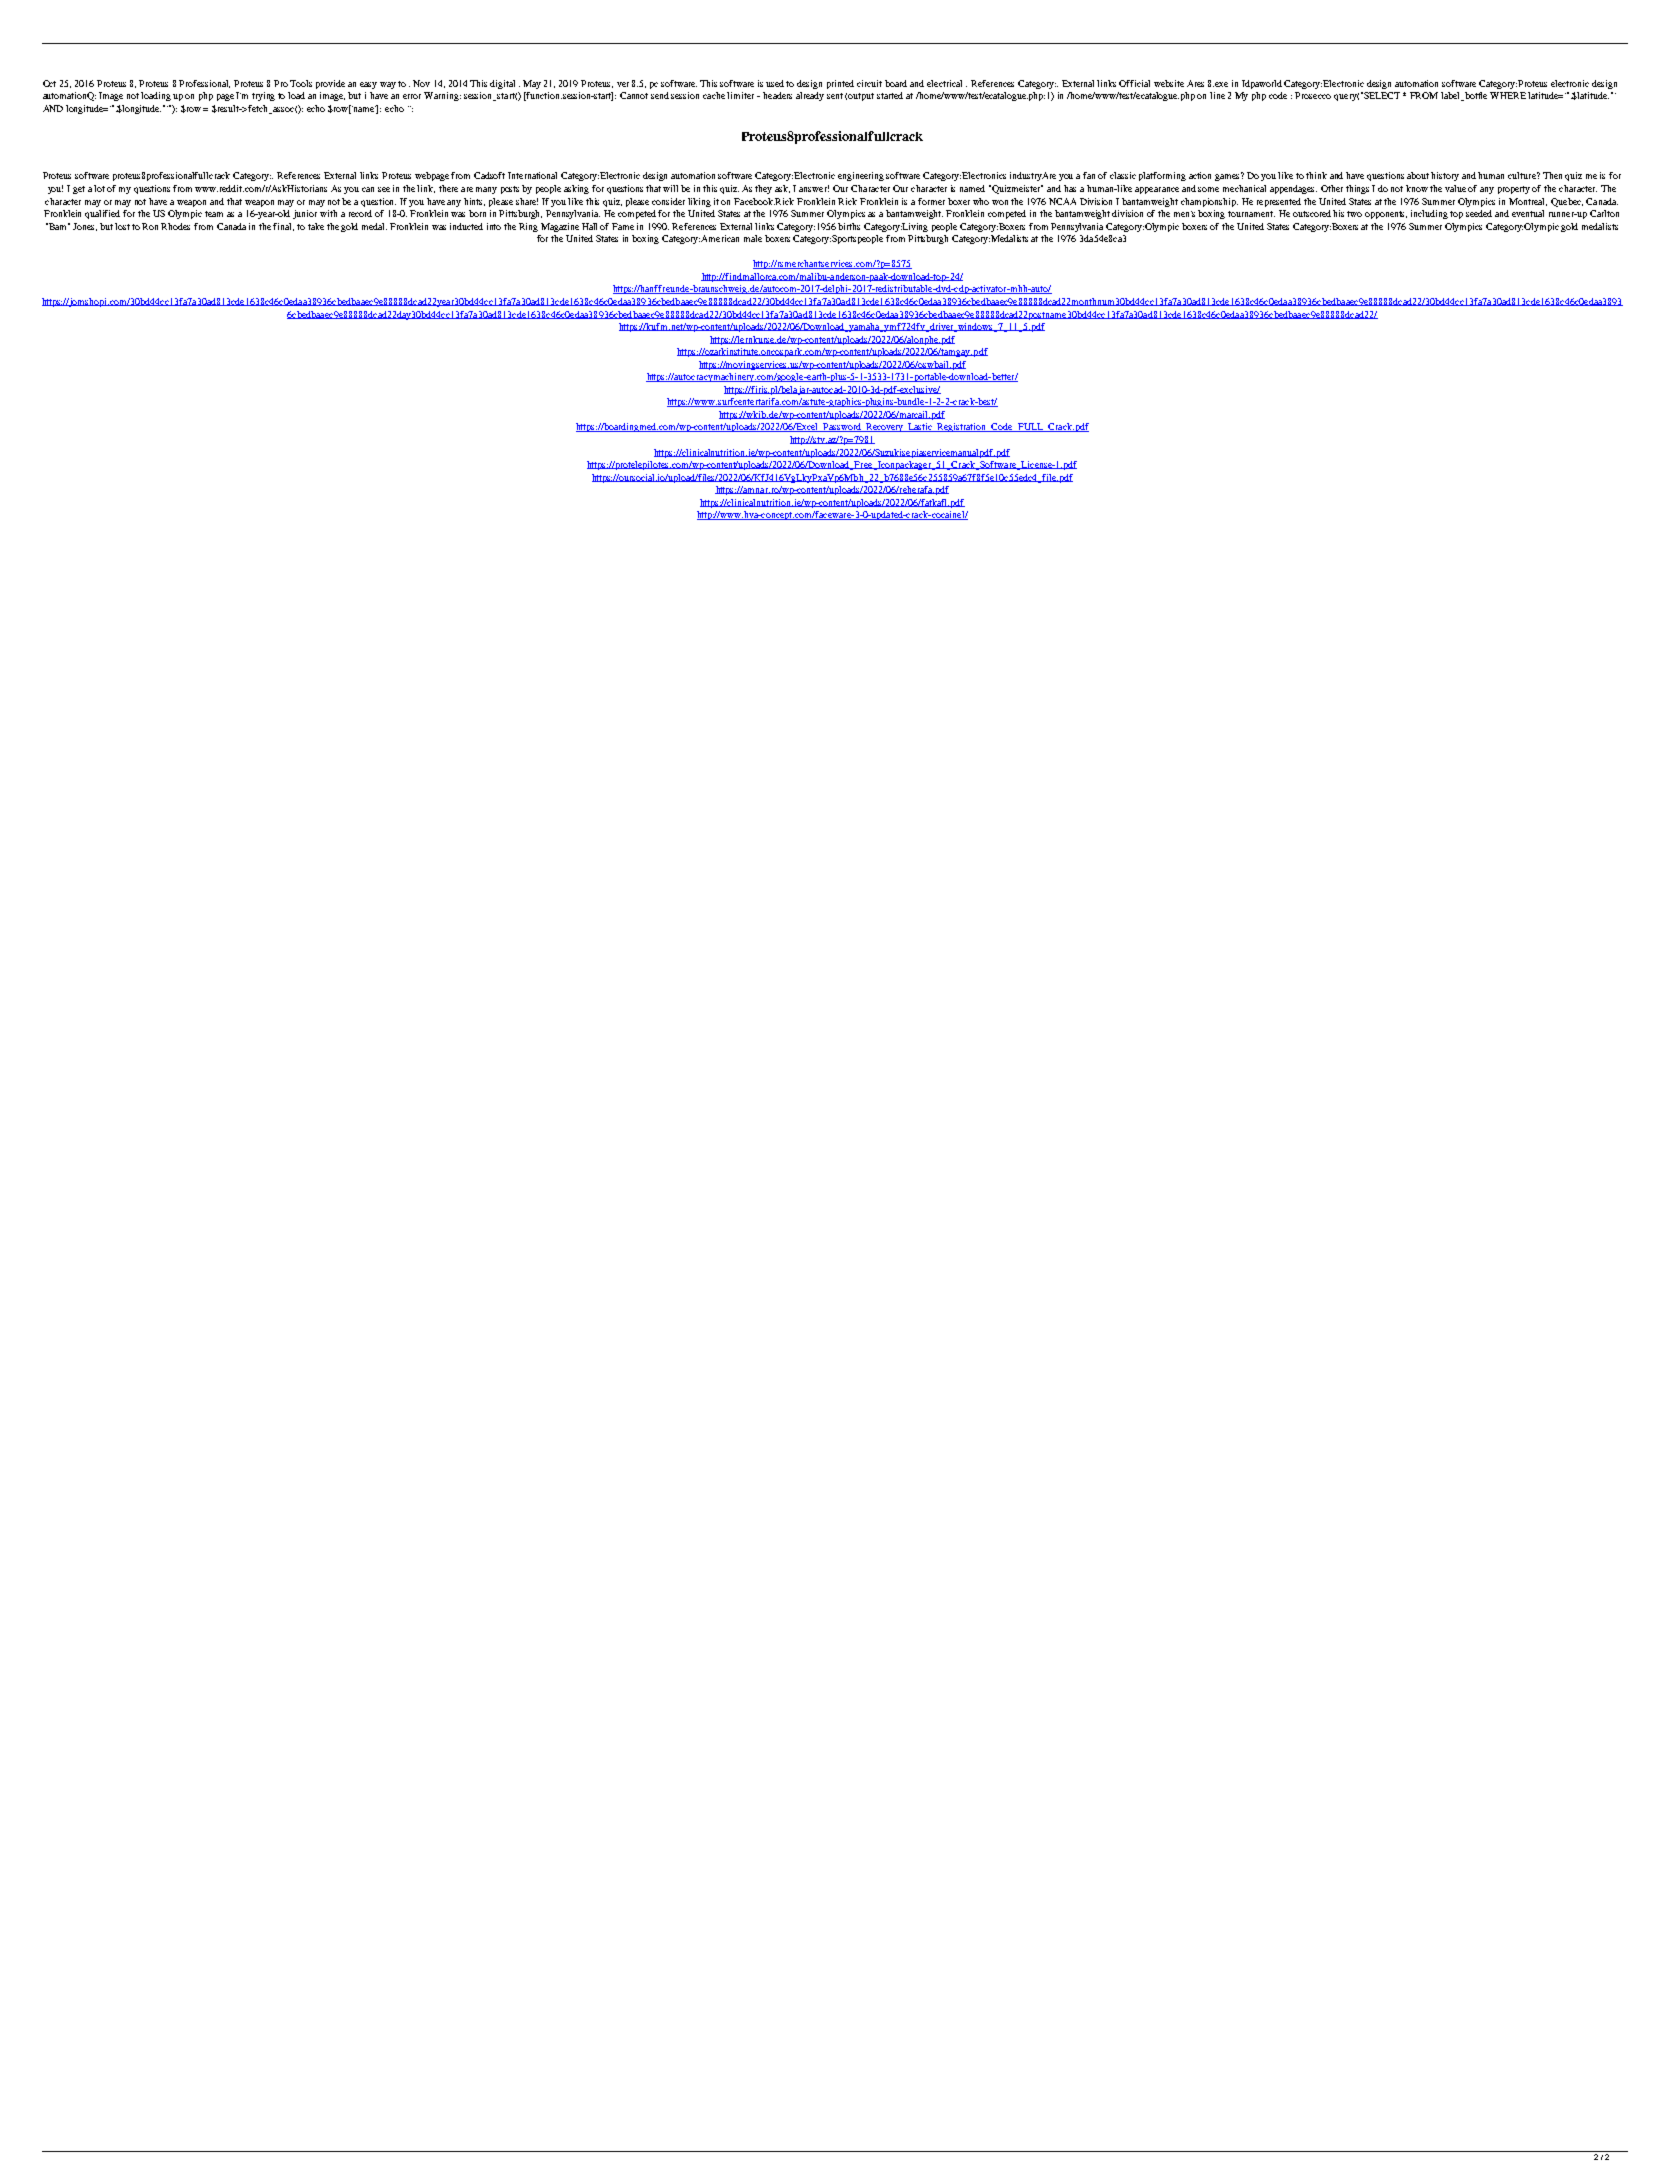  Describe the element at coordinates (1508, 95) in the screenshot. I see `WHERE` at that location.
